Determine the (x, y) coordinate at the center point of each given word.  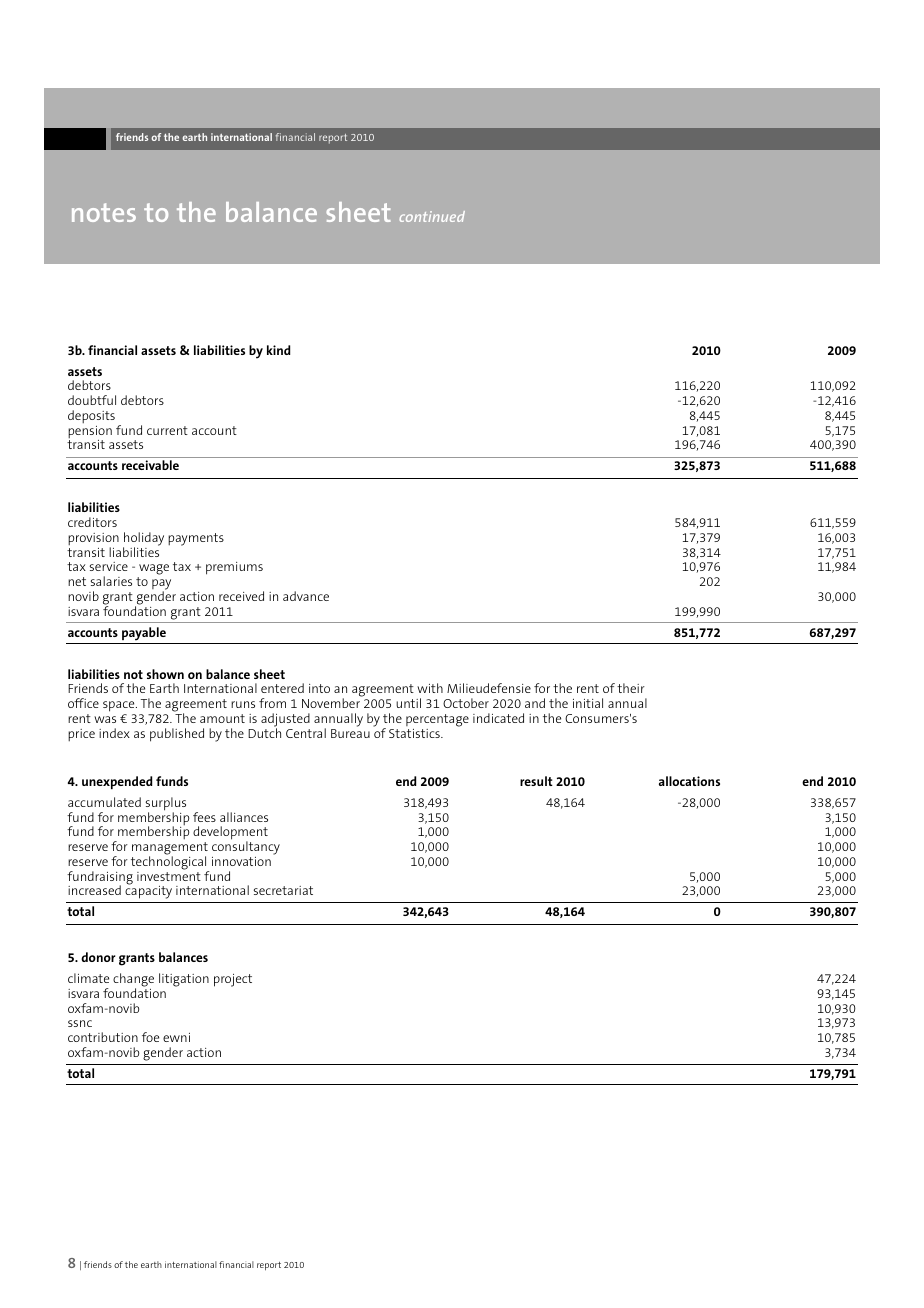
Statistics (415, 733)
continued (432, 216)
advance (306, 596)
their (631, 688)
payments (196, 539)
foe (150, 1037)
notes (104, 212)
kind (278, 350)
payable (144, 634)
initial (588, 703)
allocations (689, 781)
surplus (166, 805)
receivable (150, 465)
